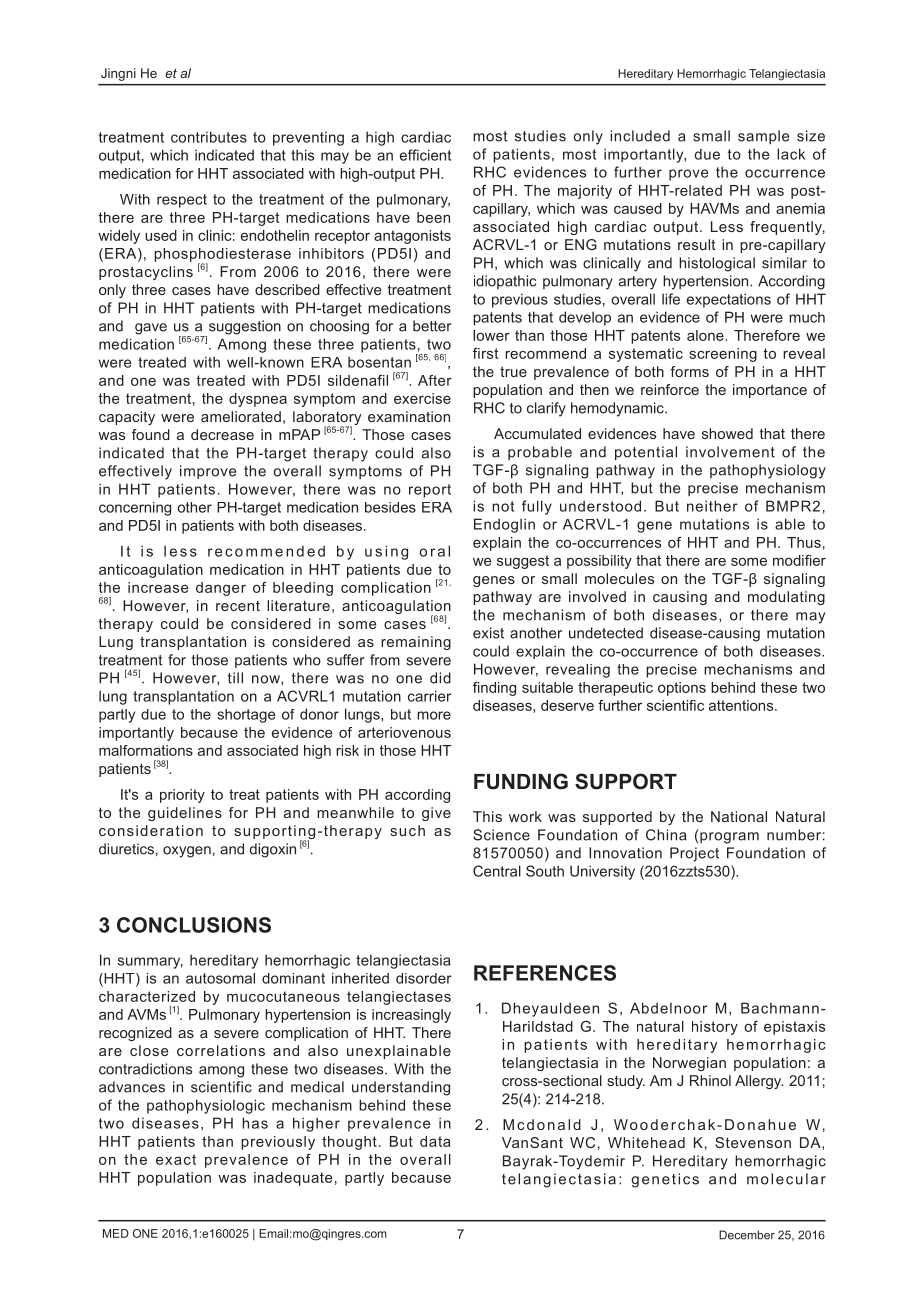  Describe the element at coordinates (715, 1028) in the page. I see `history` at that location.
